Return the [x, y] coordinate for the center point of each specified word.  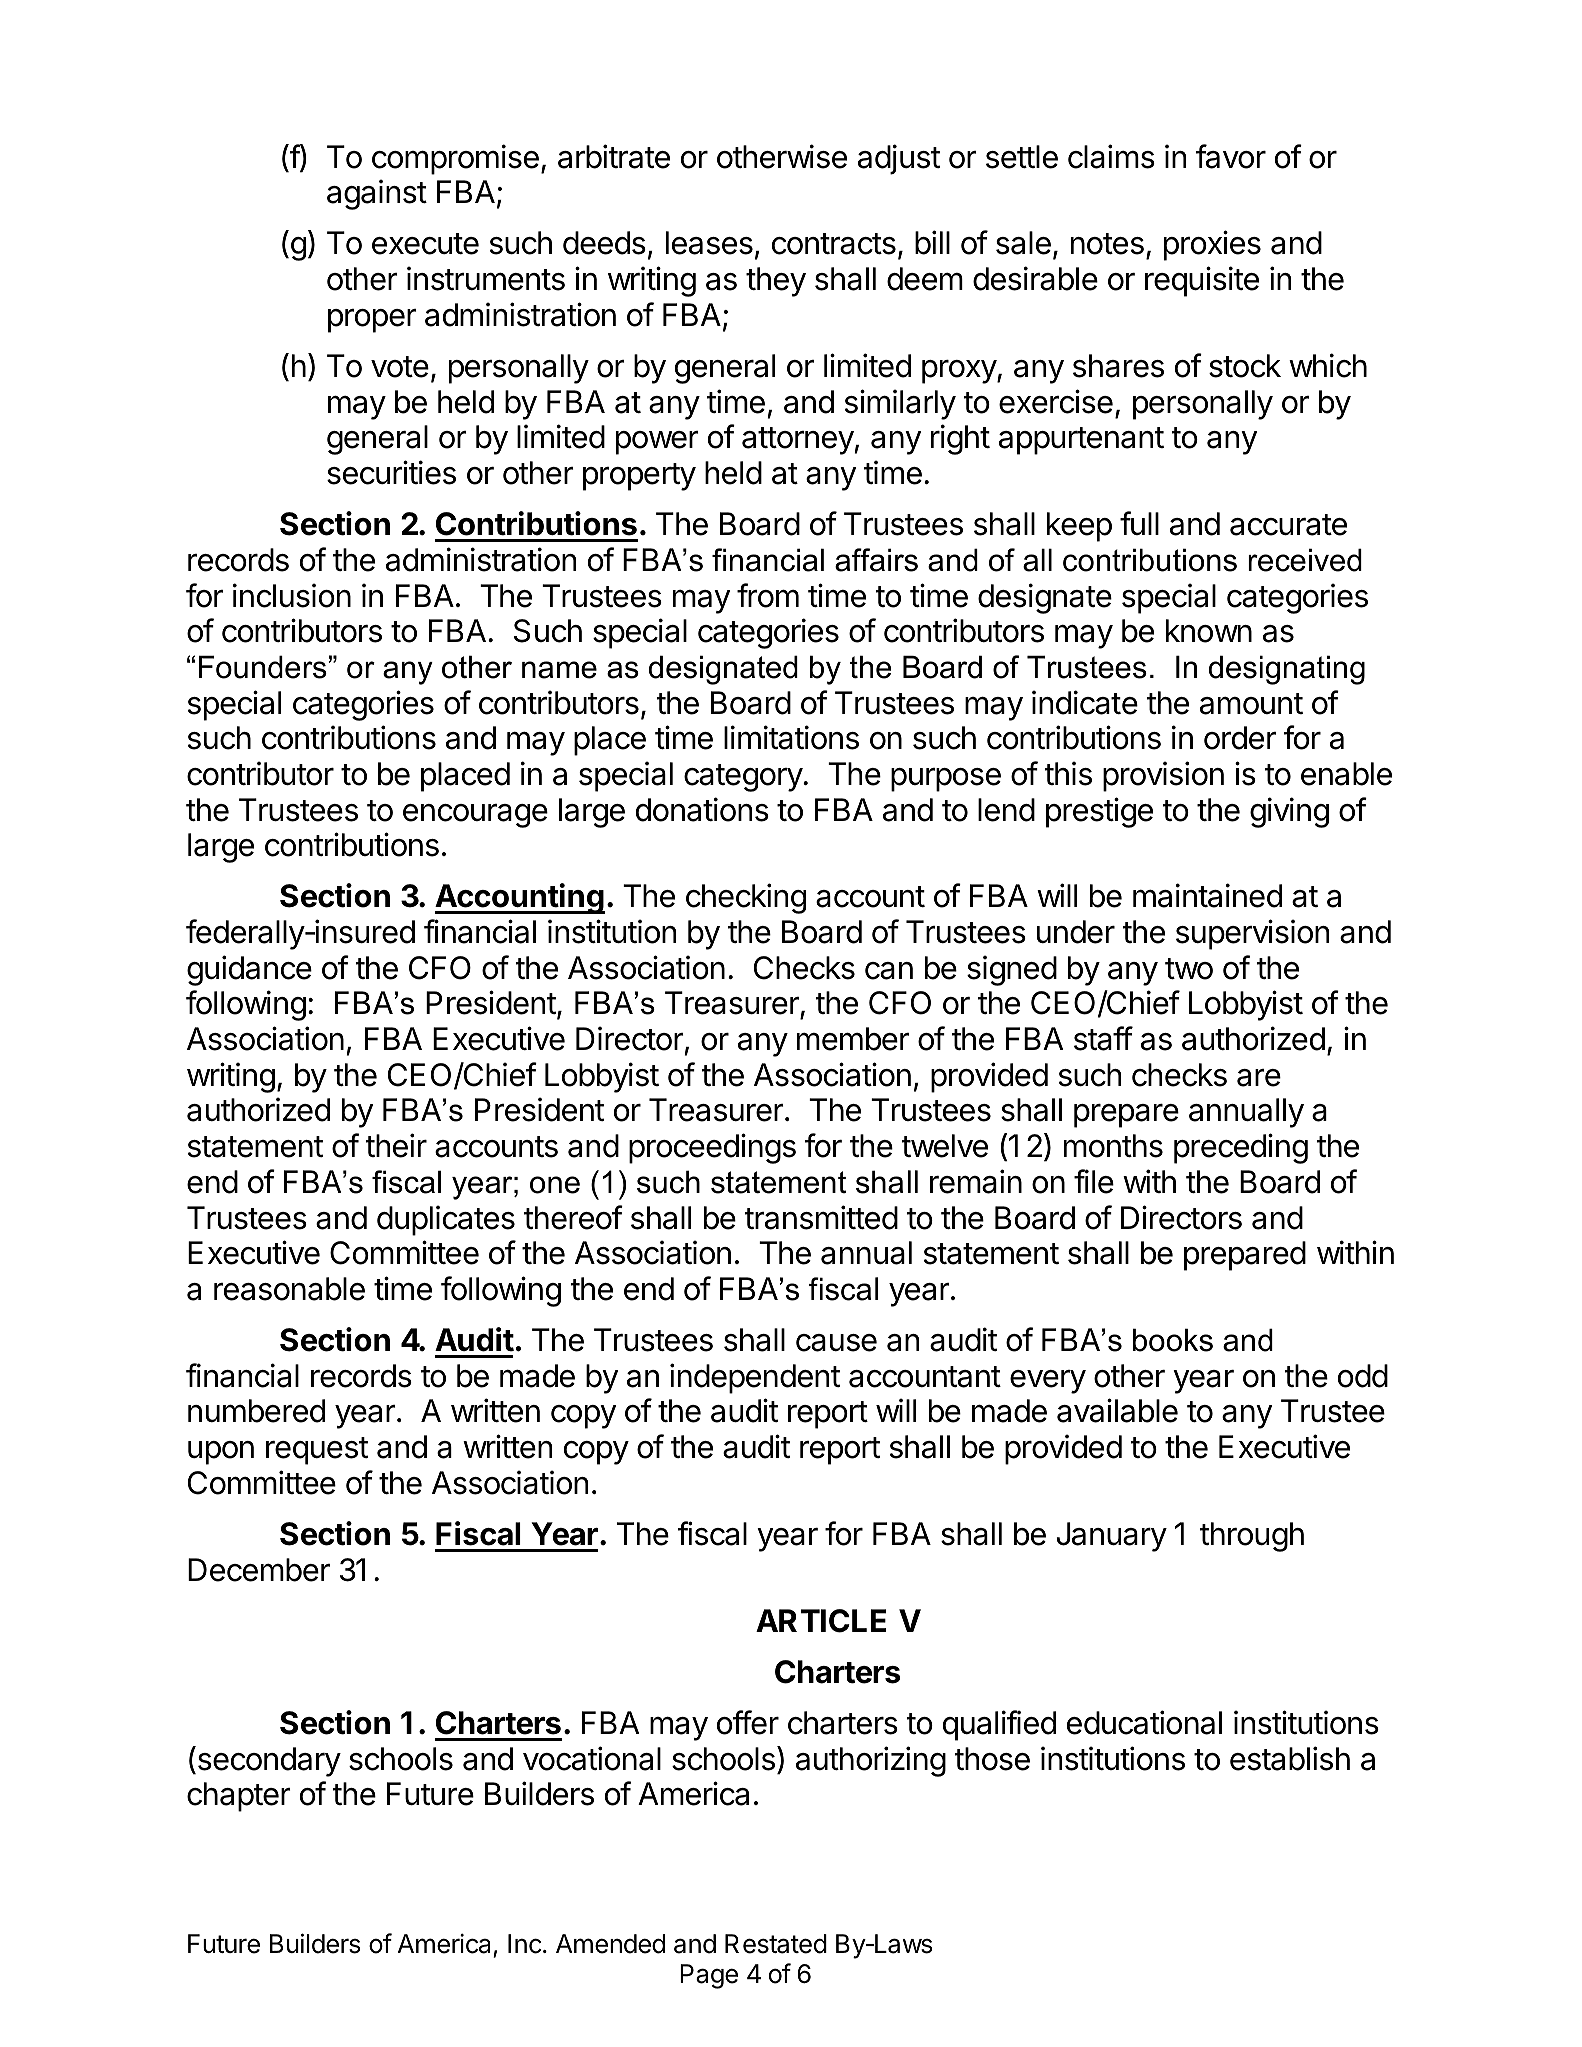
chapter [239, 1797]
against [377, 194]
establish [1290, 1758]
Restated [776, 1944]
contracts [834, 244]
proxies [1212, 245]
